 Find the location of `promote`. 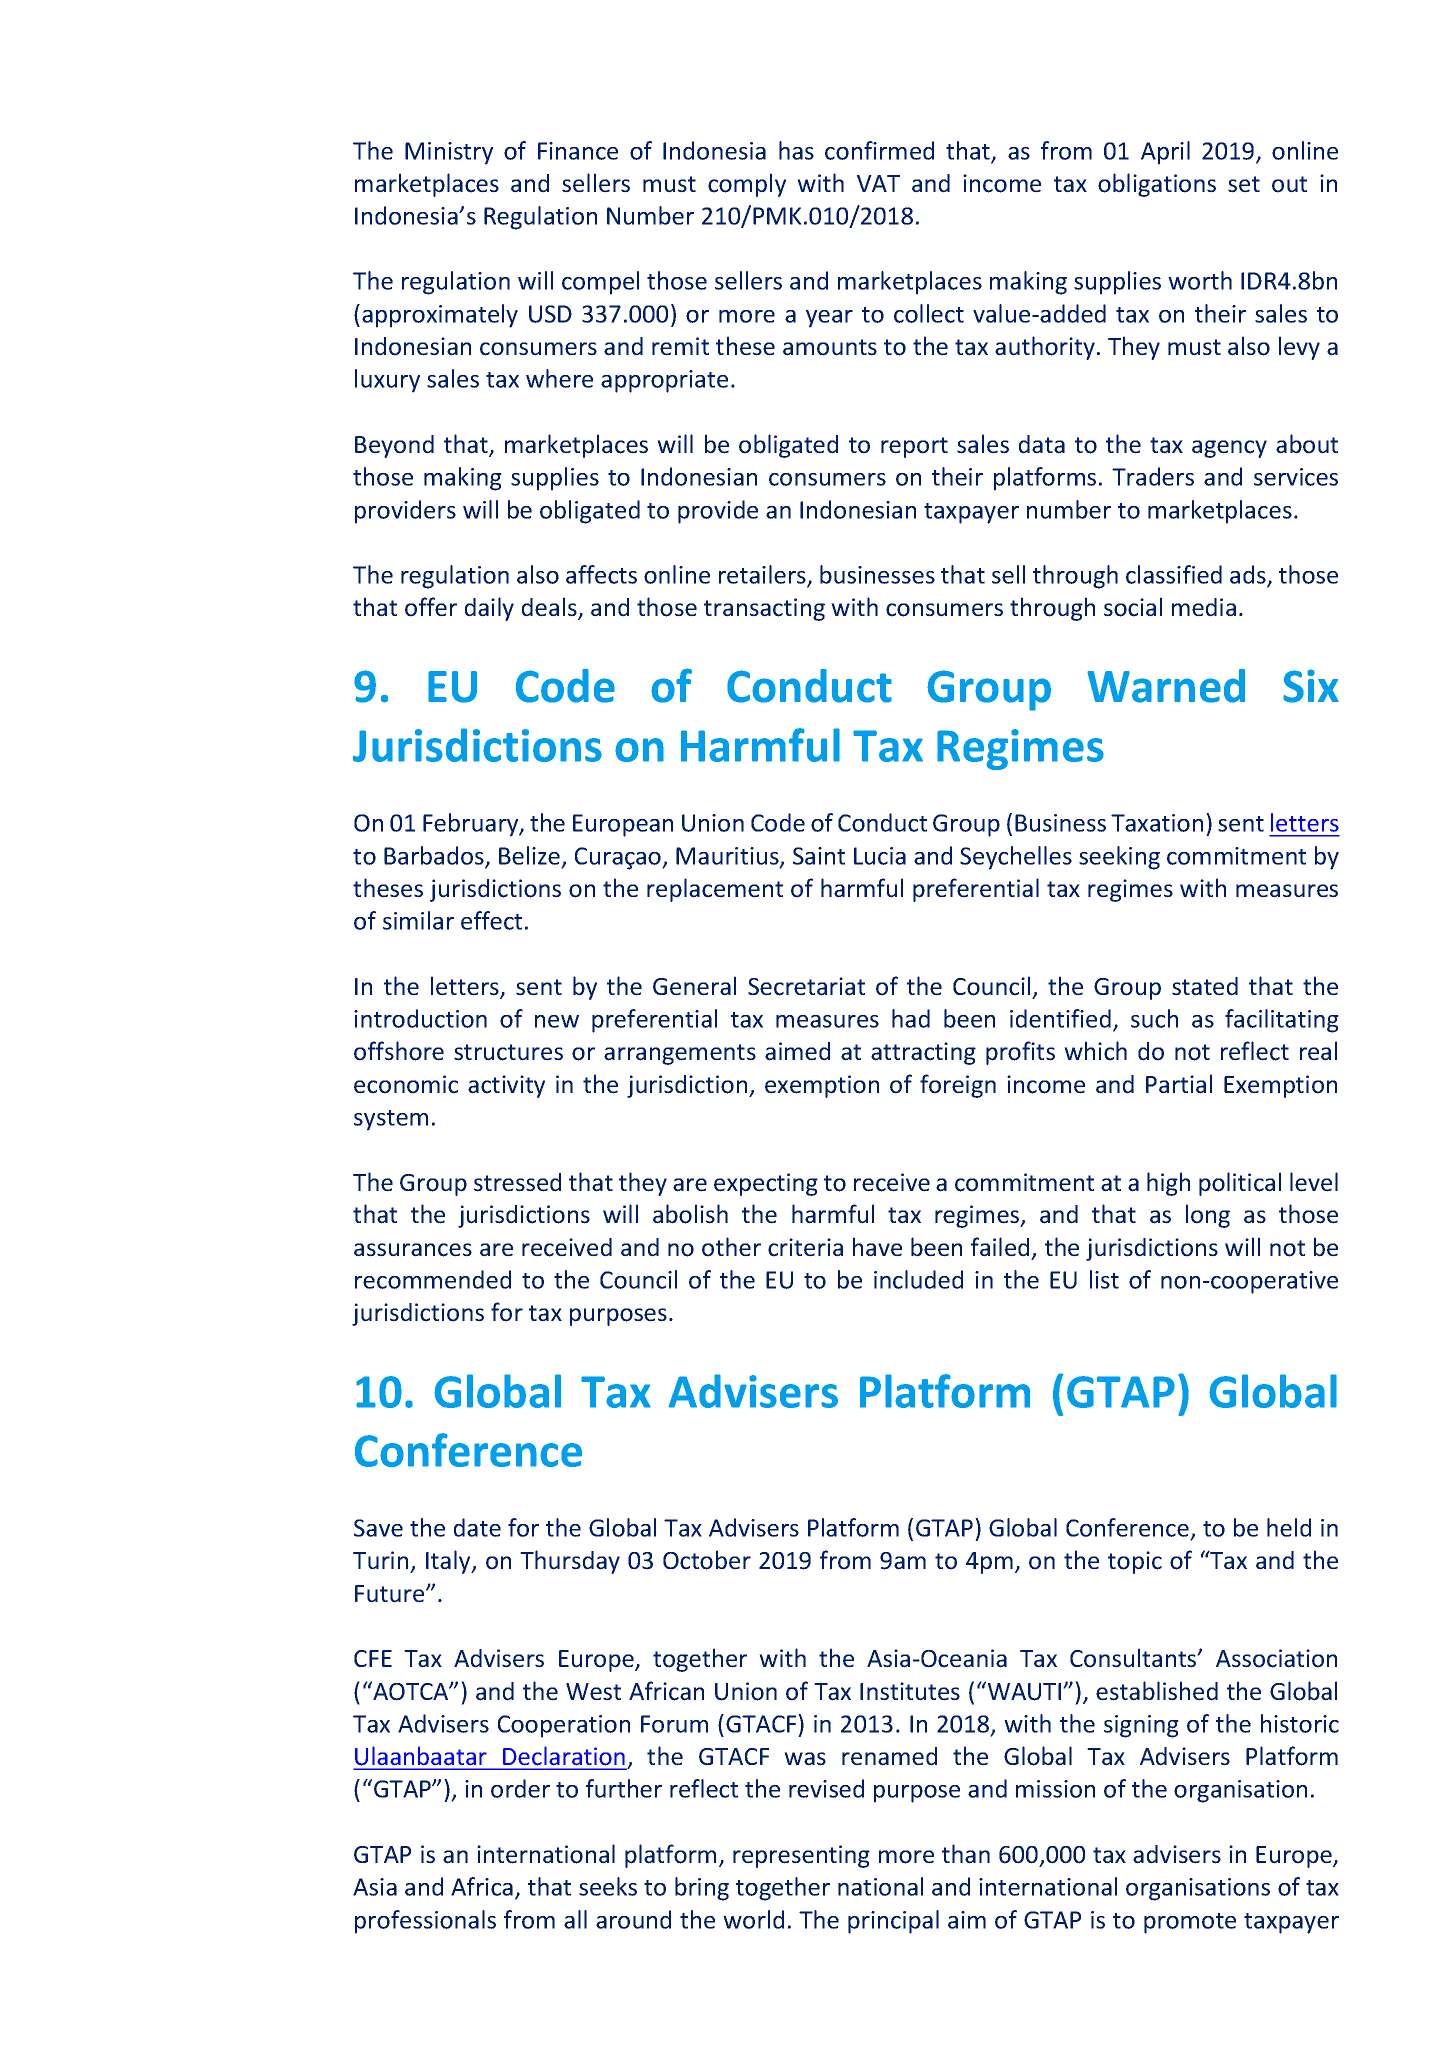

promote is located at coordinates (1190, 1923).
